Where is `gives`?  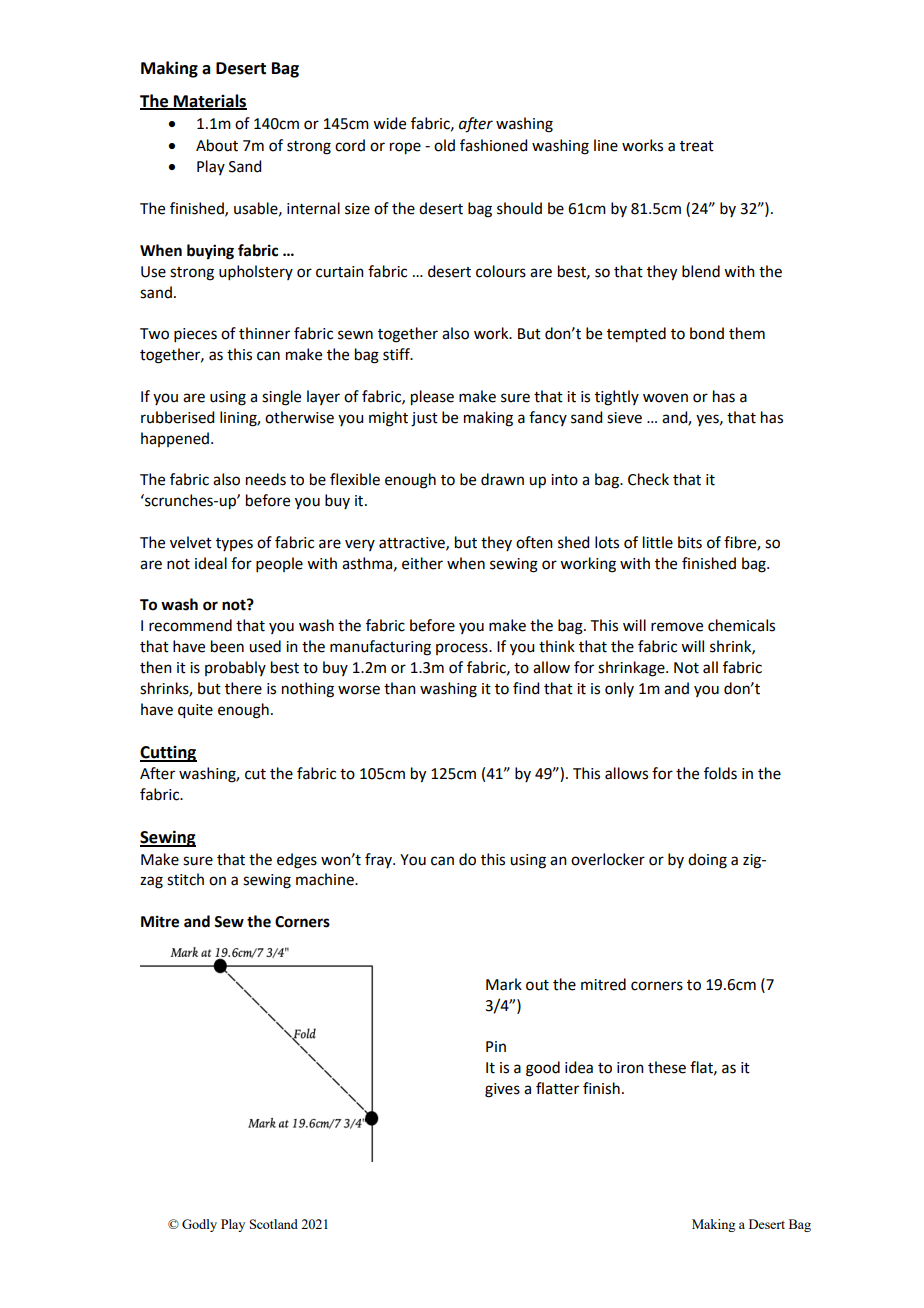 gives is located at coordinates (502, 1090).
